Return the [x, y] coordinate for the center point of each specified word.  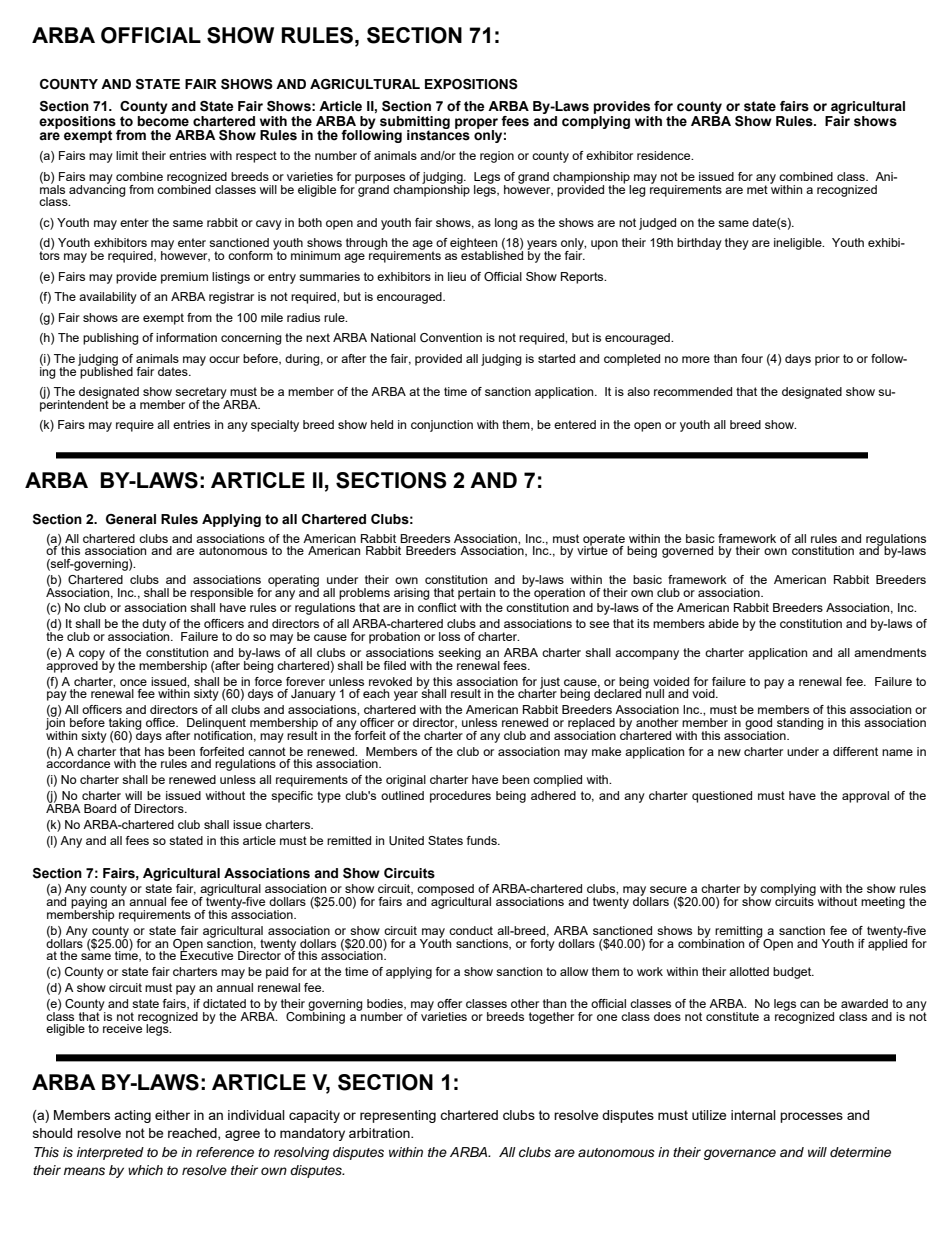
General [131, 519]
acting [132, 1116]
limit [127, 155]
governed [687, 552]
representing [398, 1116]
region [497, 157]
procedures [460, 797]
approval [865, 797]
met [757, 189]
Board [100, 808]
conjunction [442, 426]
